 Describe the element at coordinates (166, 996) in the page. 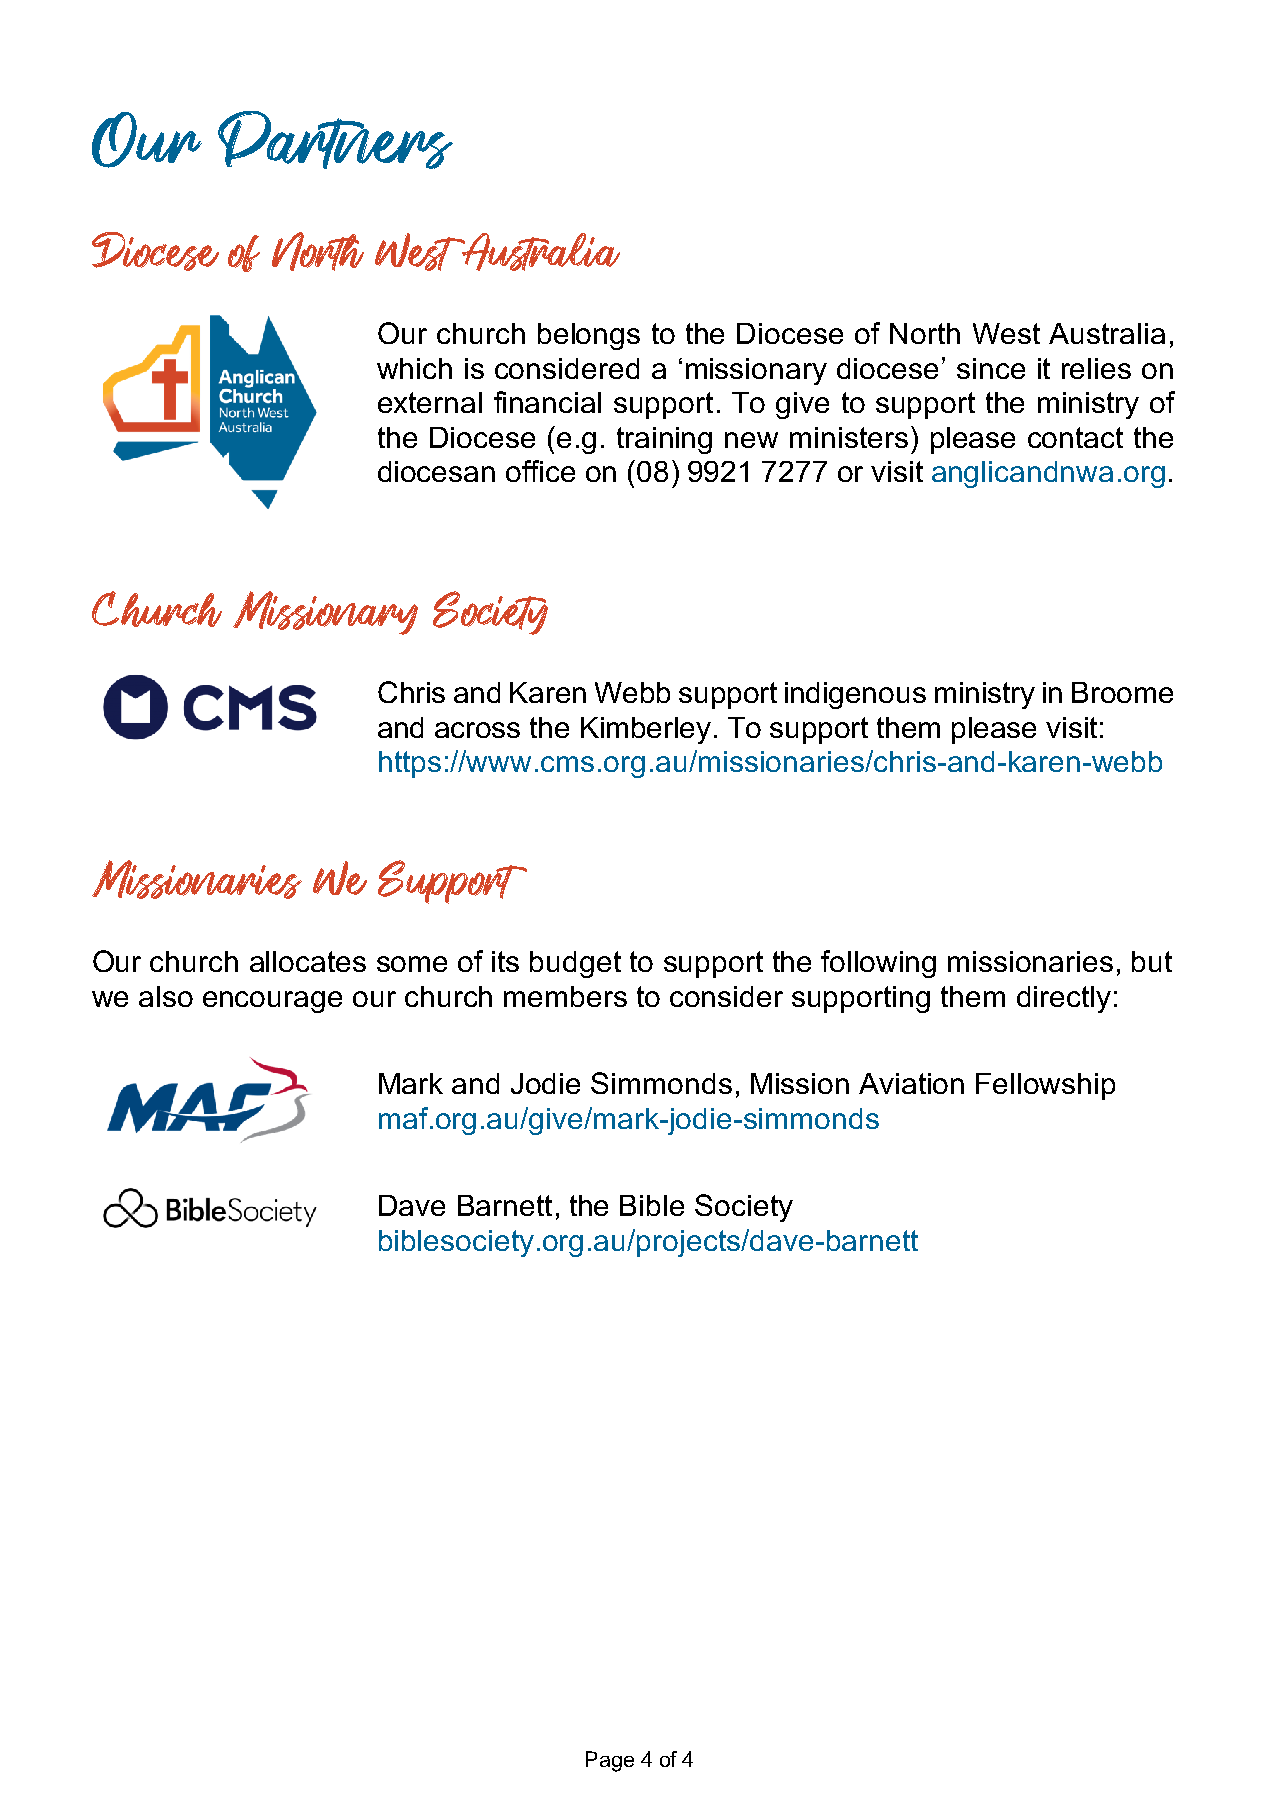

I see `also` at that location.
